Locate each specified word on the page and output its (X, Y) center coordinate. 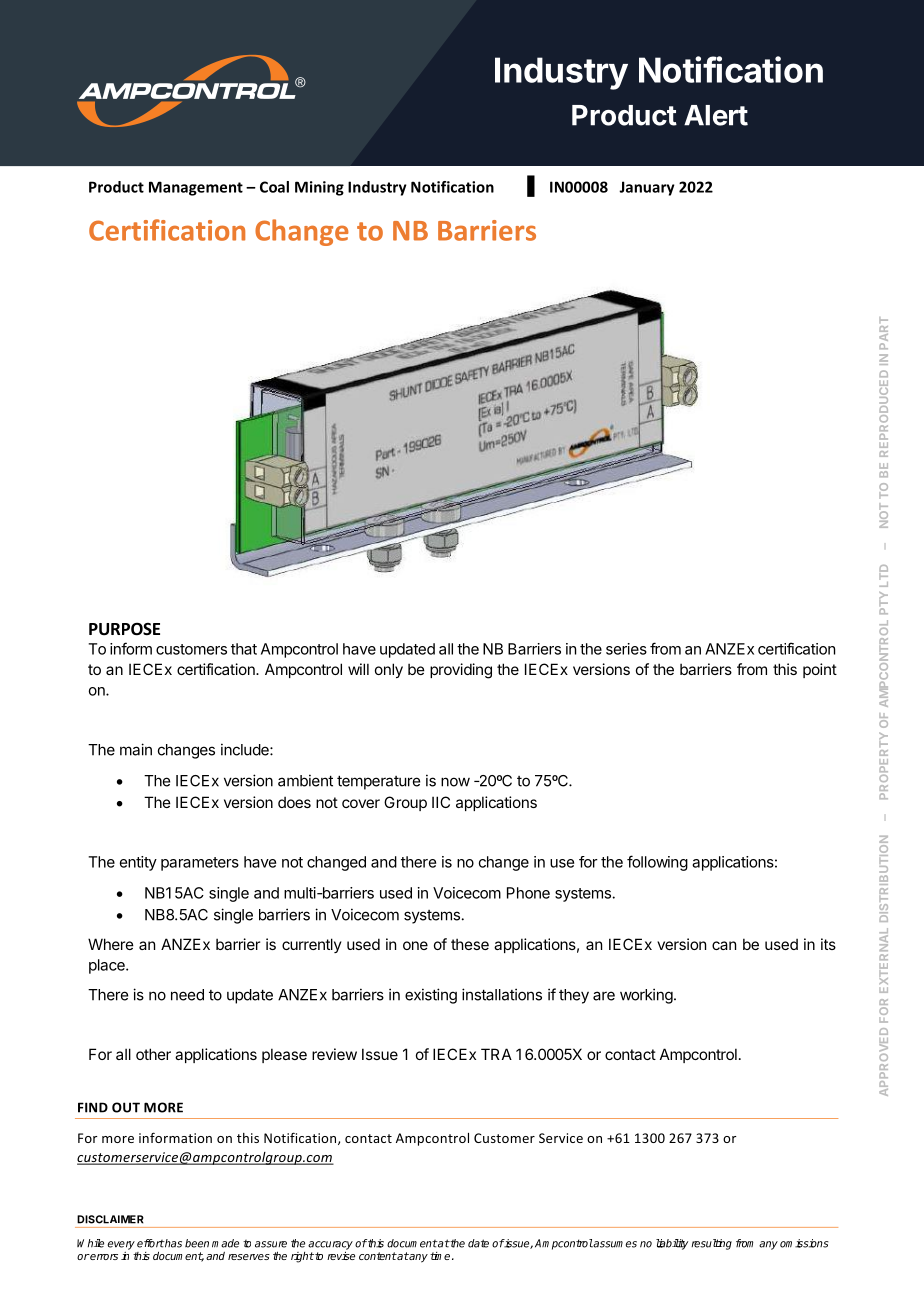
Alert (716, 115)
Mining (319, 188)
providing (461, 671)
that (244, 649)
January (647, 188)
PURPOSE (124, 629)
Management (196, 188)
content (378, 1256)
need (187, 995)
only (389, 670)
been (197, 1243)
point (820, 670)
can (724, 945)
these (470, 944)
